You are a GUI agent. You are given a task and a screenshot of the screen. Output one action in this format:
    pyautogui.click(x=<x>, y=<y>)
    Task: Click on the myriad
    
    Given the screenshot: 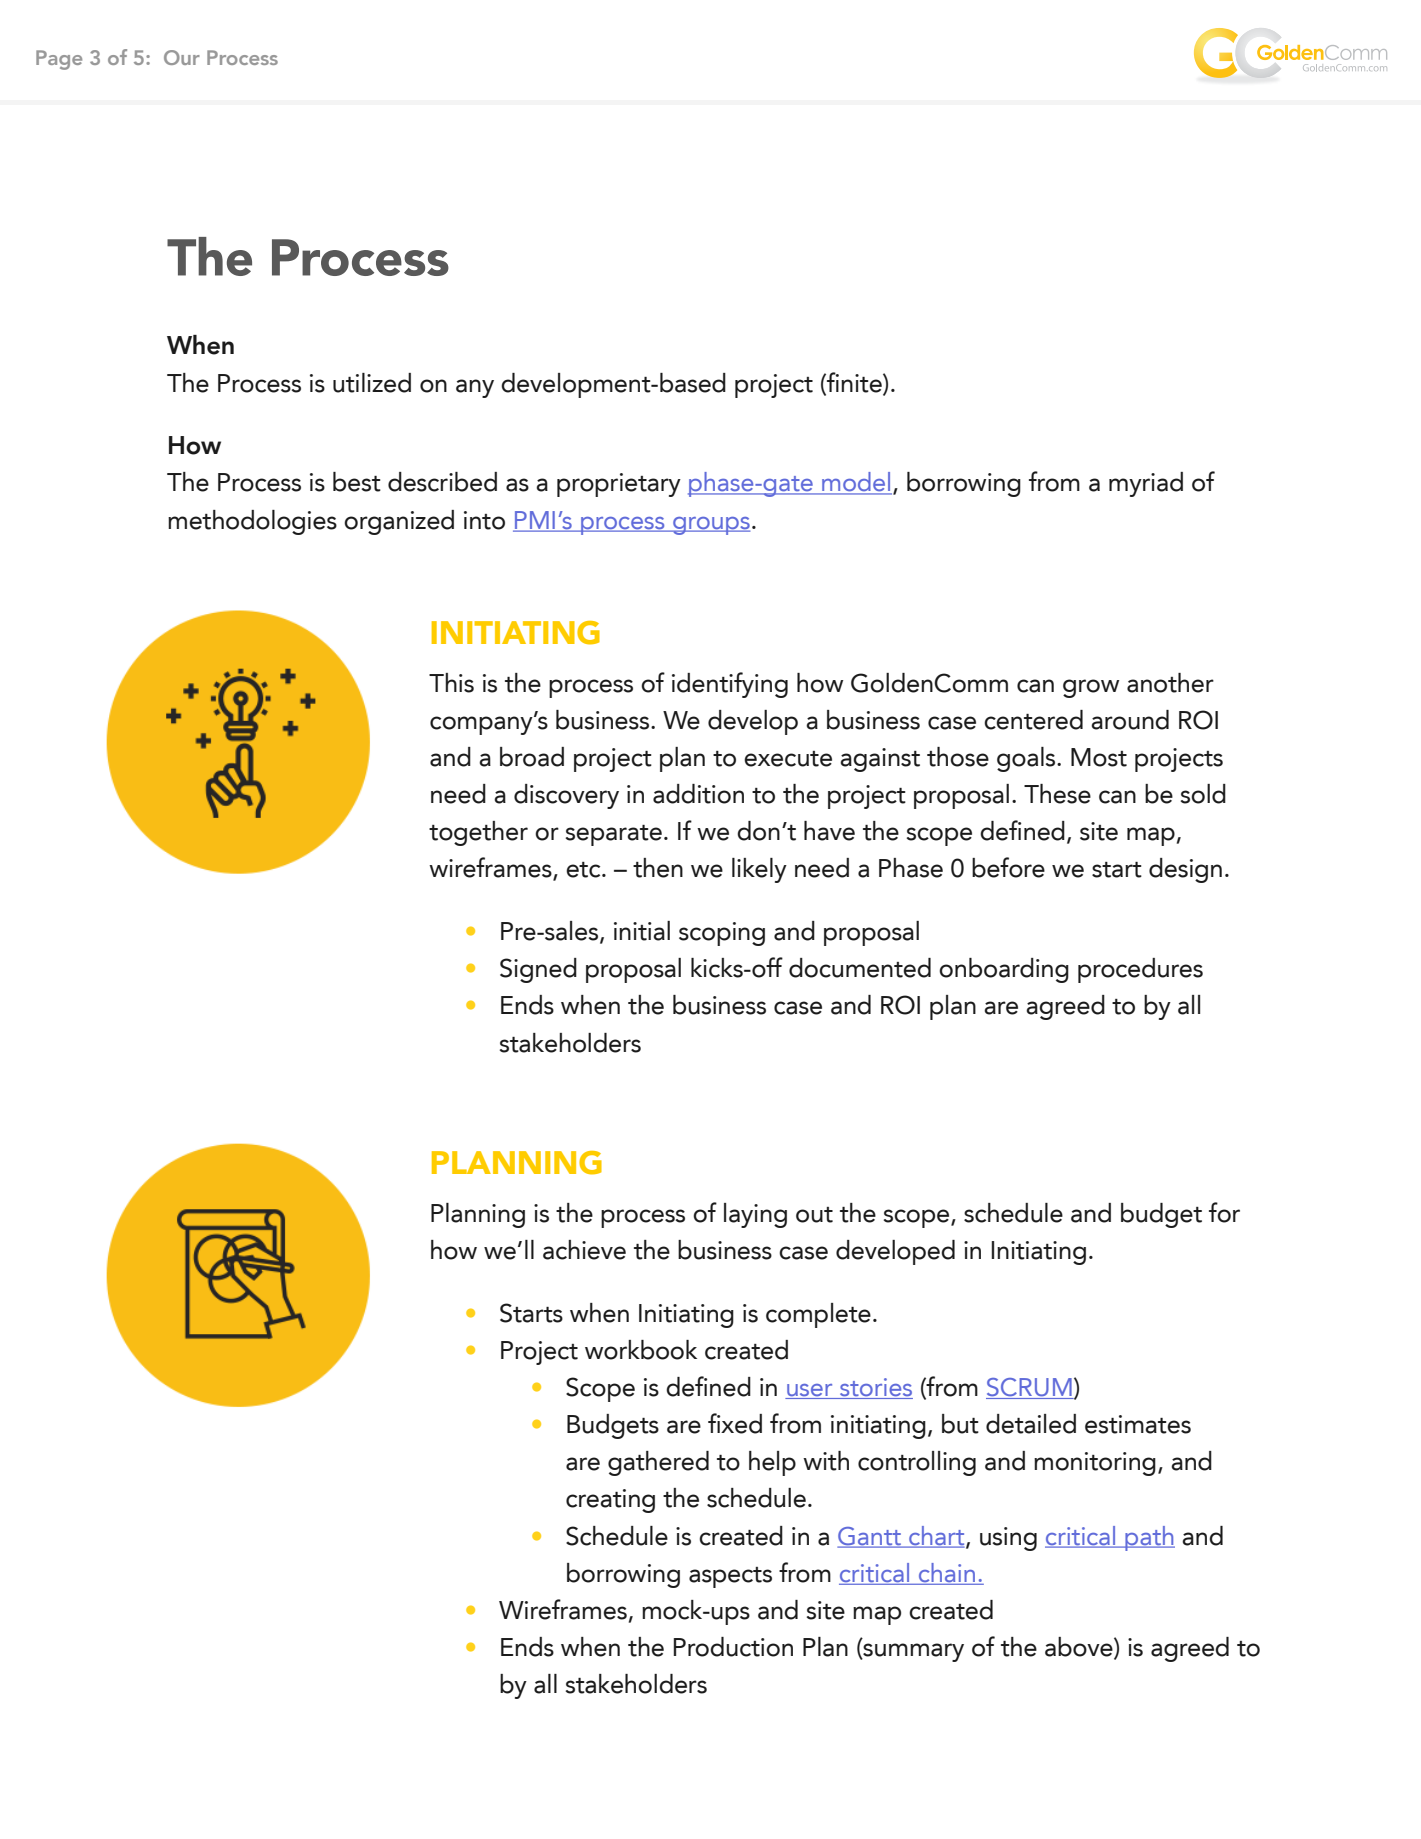 What is the action you would take?
    pyautogui.click(x=1146, y=484)
